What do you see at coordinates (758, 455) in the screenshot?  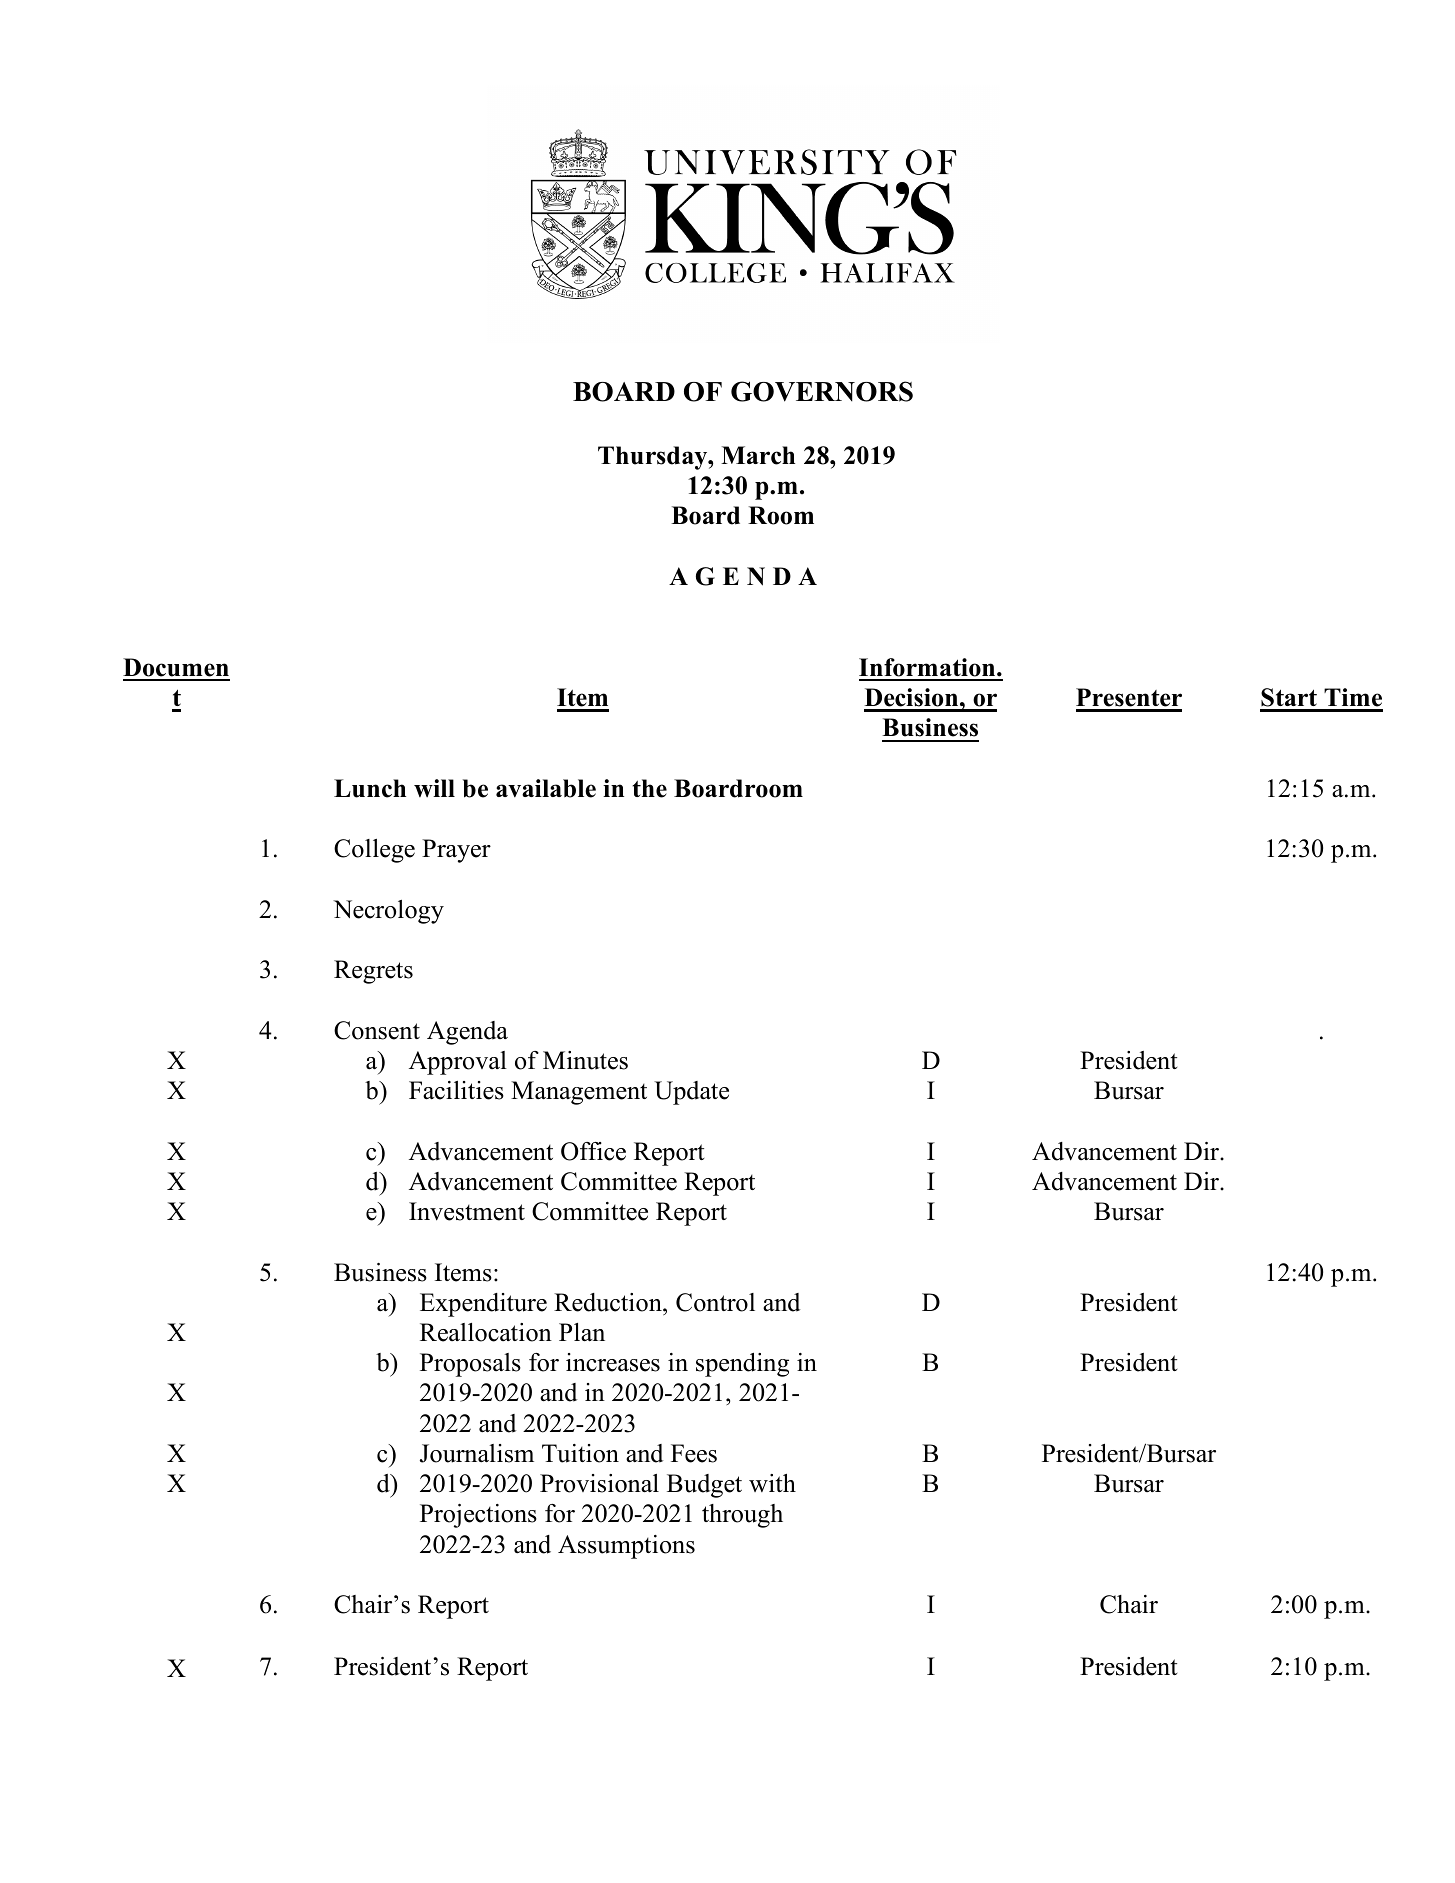 I see `March` at bounding box center [758, 455].
